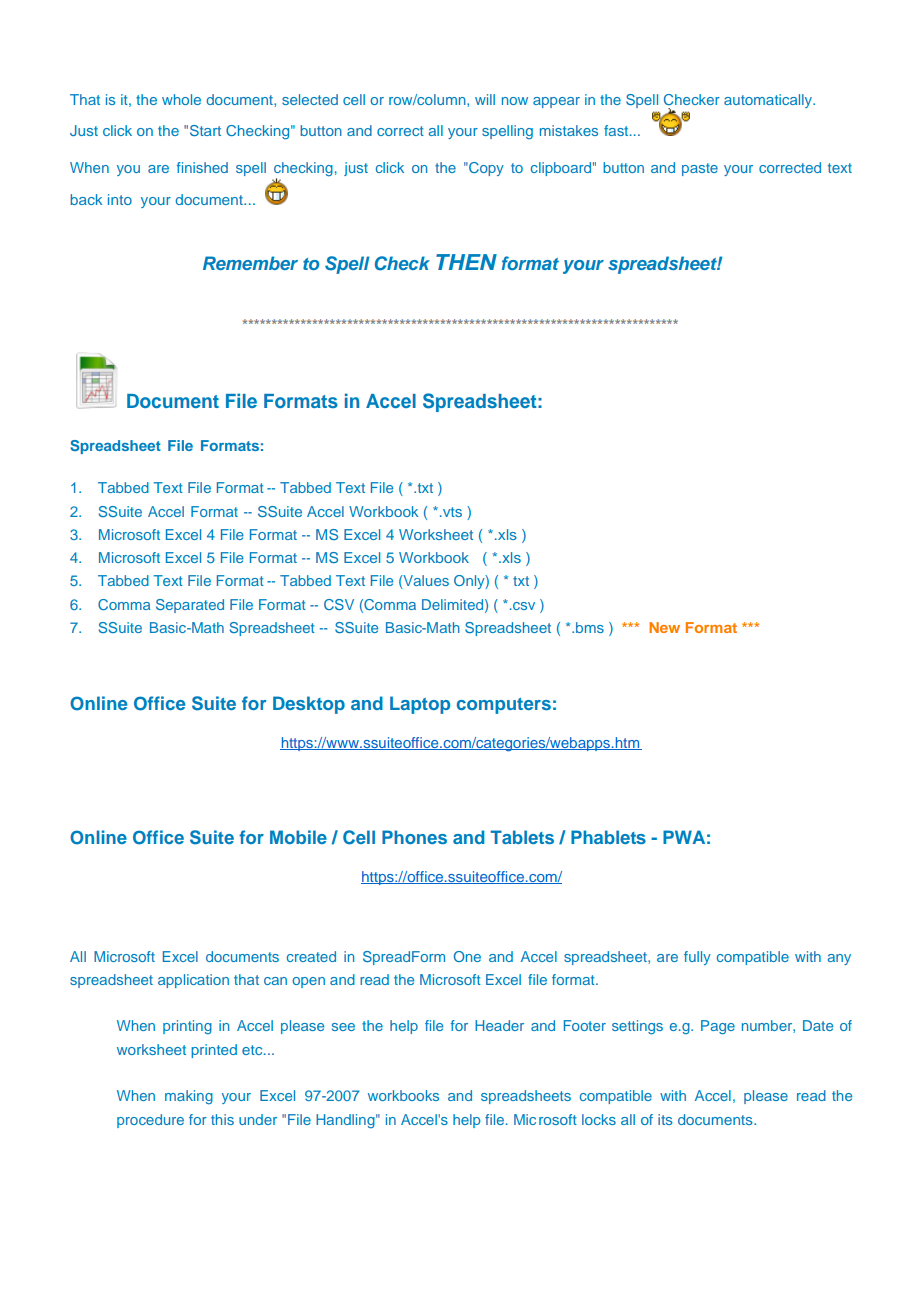 Image resolution: width=924 pixels, height=1308 pixels. What do you see at coordinates (189, 1097) in the screenshot?
I see `making` at bounding box center [189, 1097].
